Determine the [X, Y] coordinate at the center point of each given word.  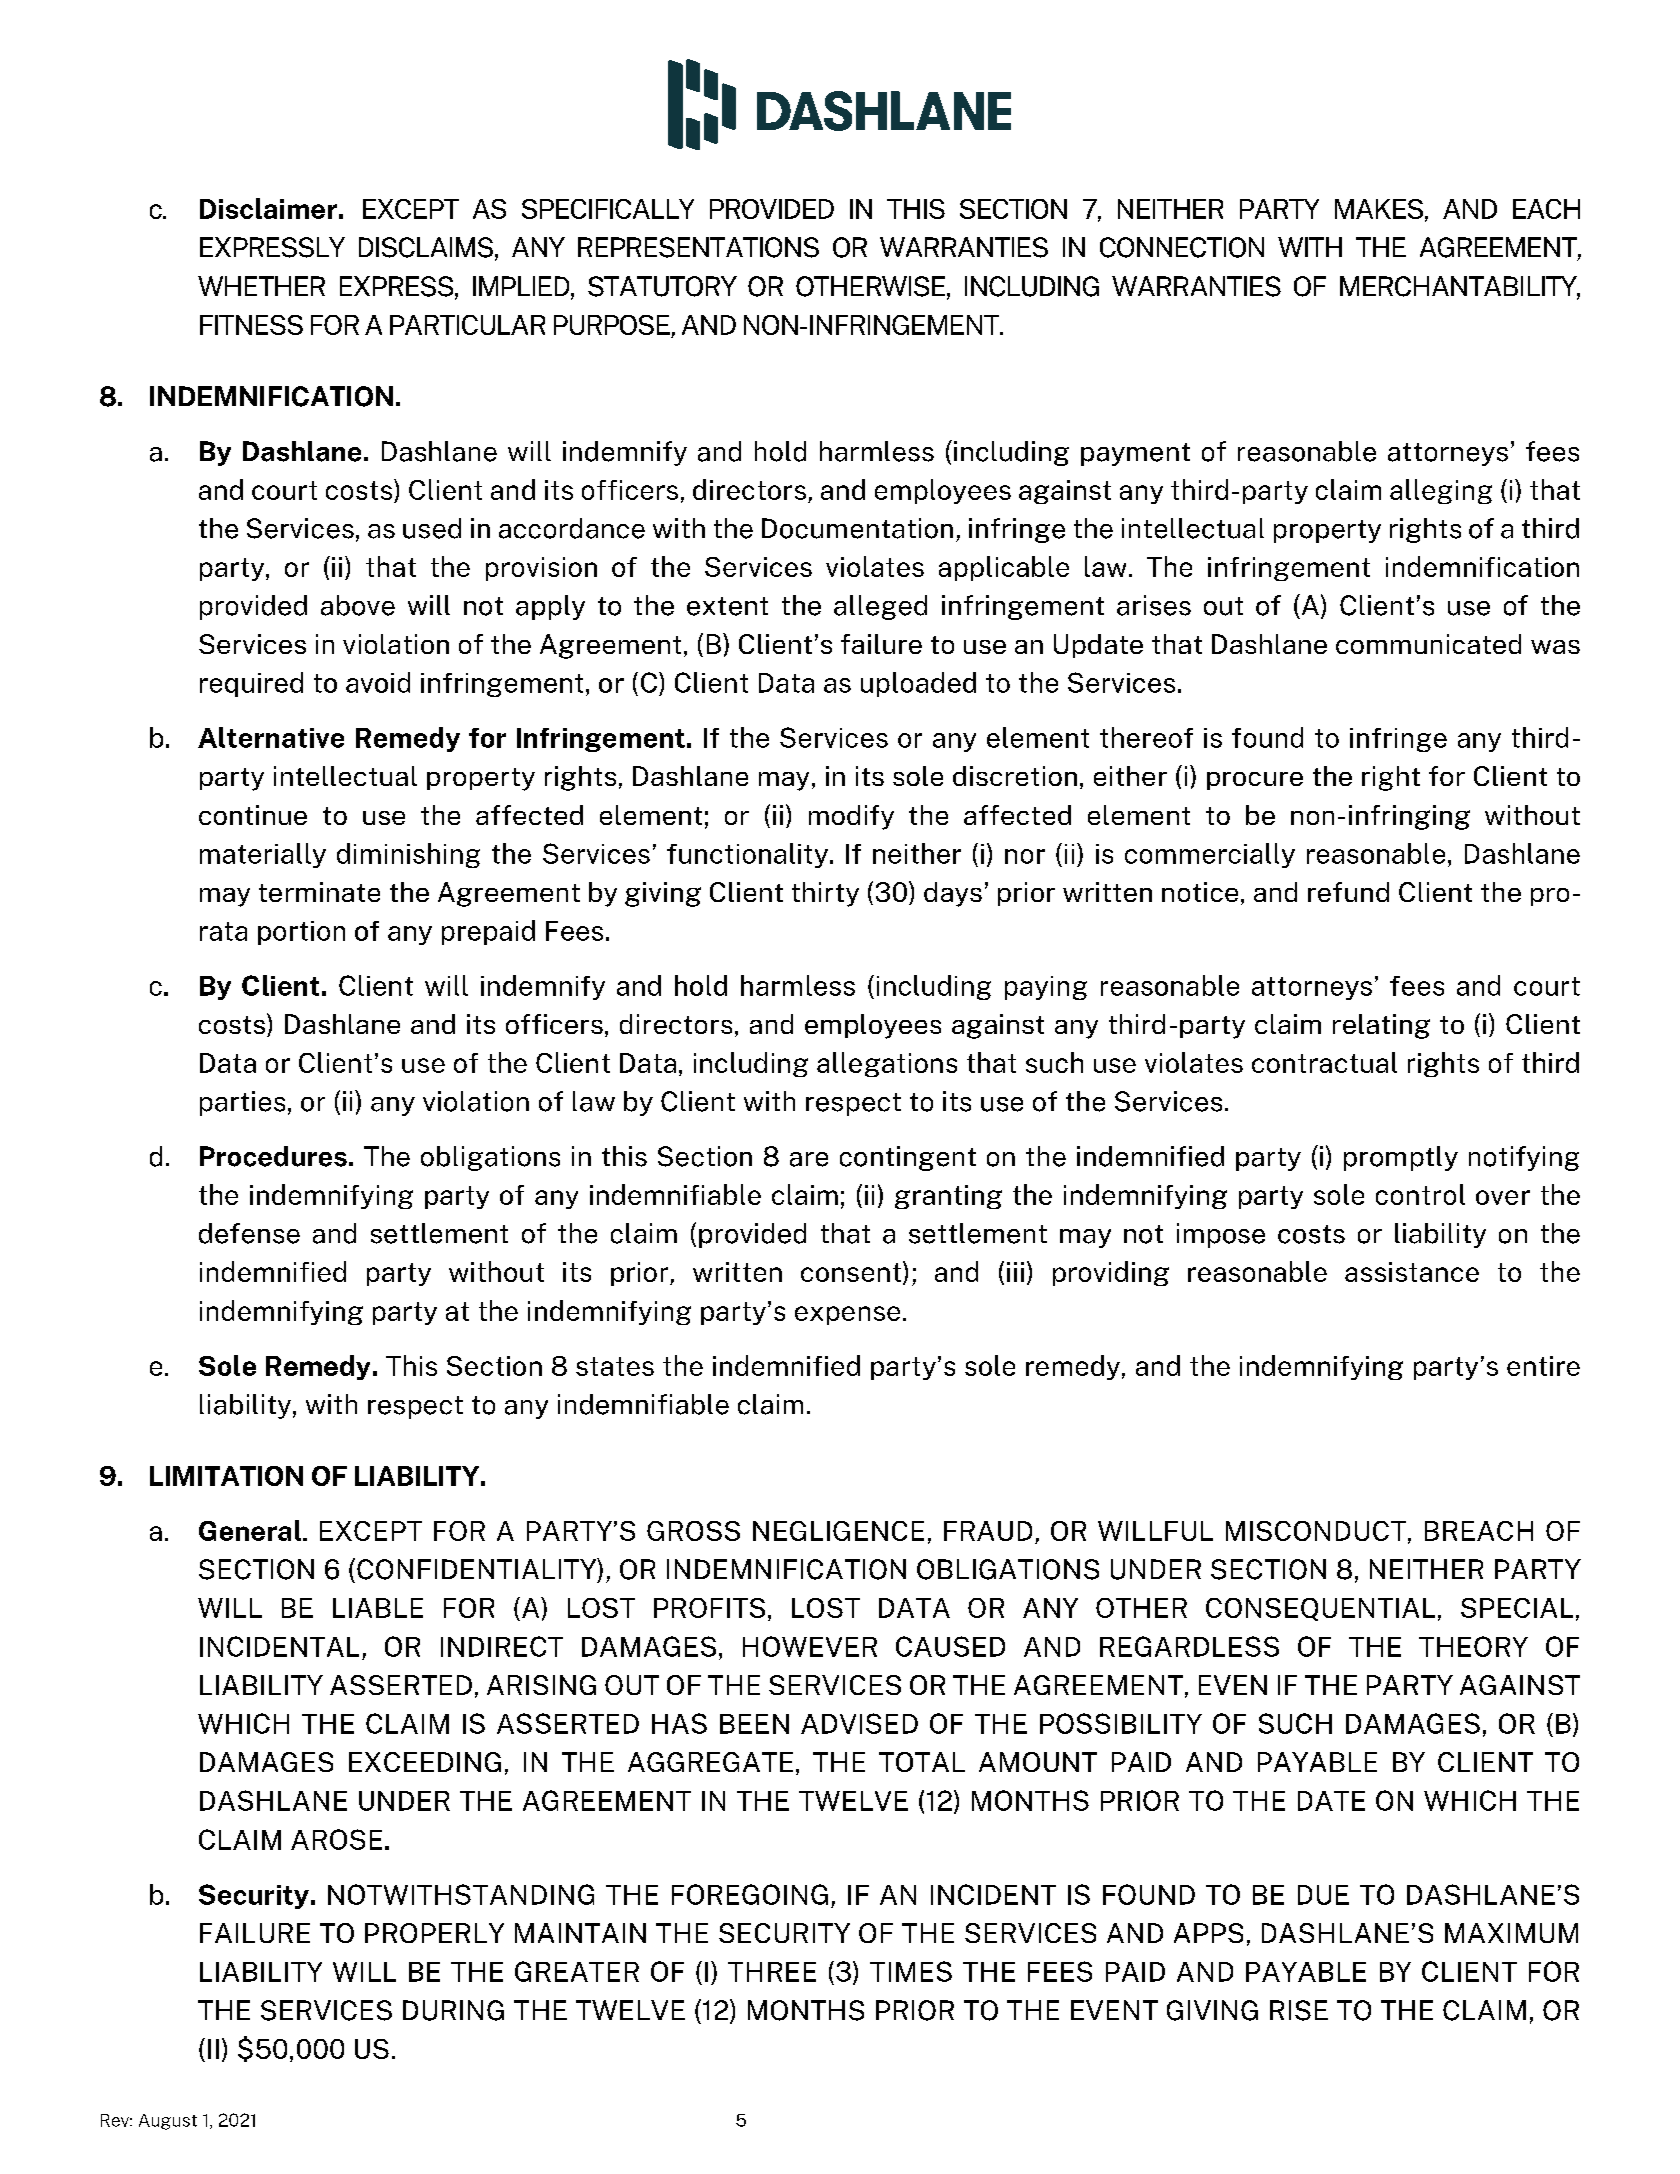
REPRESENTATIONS [698, 247]
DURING [453, 2010]
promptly [1401, 1158]
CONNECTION [1182, 247]
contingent [908, 1158]
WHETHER [261, 286]
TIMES [911, 1971]
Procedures [273, 1156]
